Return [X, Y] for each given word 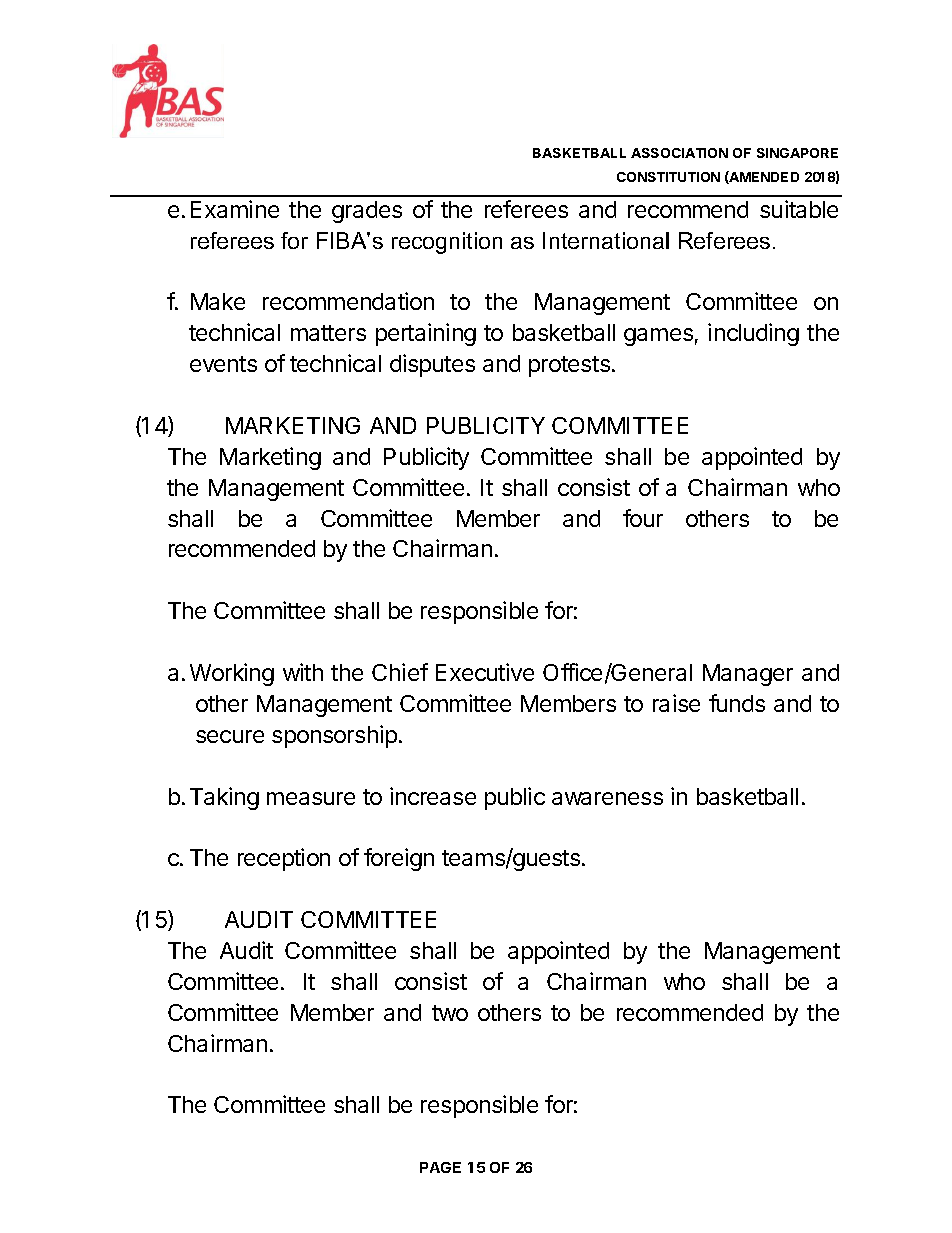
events [223, 364]
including [753, 334]
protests [569, 366]
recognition [447, 243]
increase [433, 796]
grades [367, 212]
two [450, 1013]
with [303, 672]
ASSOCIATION [679, 153]
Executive [485, 672]
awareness [607, 798]
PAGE [440, 1167]
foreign [399, 859]
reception [284, 859]
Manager [748, 675]
